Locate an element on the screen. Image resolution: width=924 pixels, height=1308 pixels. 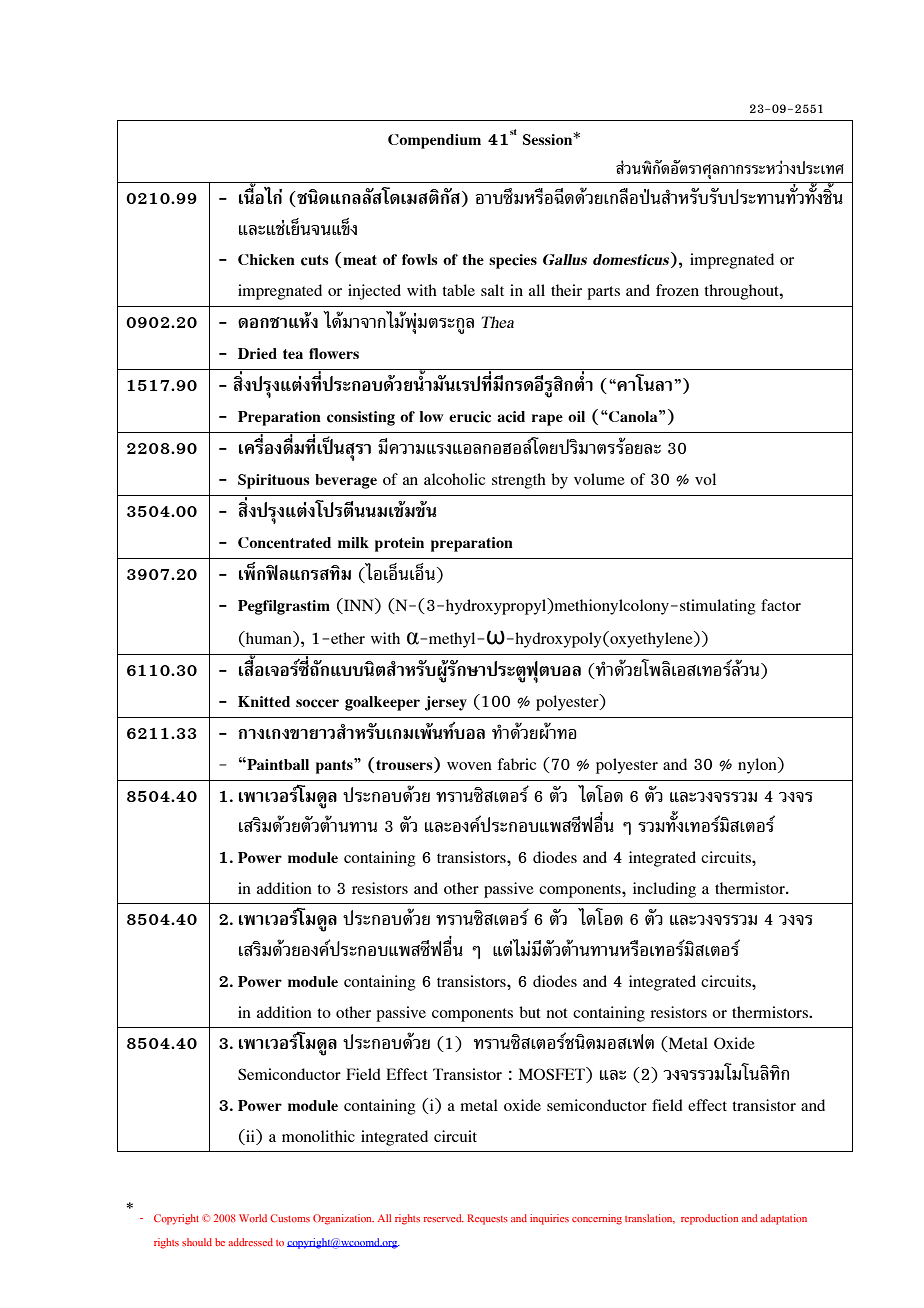
Knitted is located at coordinates (264, 701).
